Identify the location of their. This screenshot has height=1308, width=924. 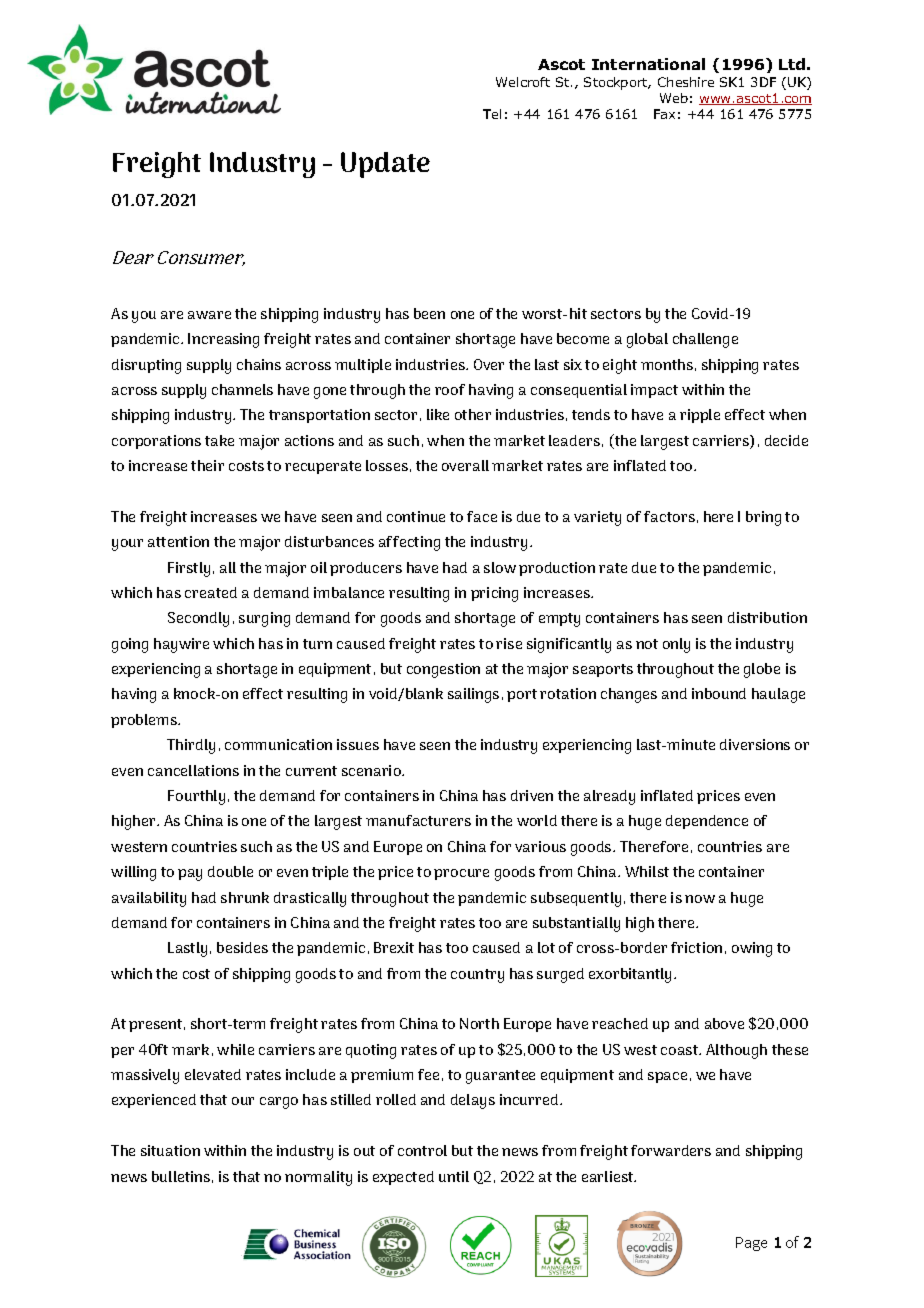
(207, 465).
